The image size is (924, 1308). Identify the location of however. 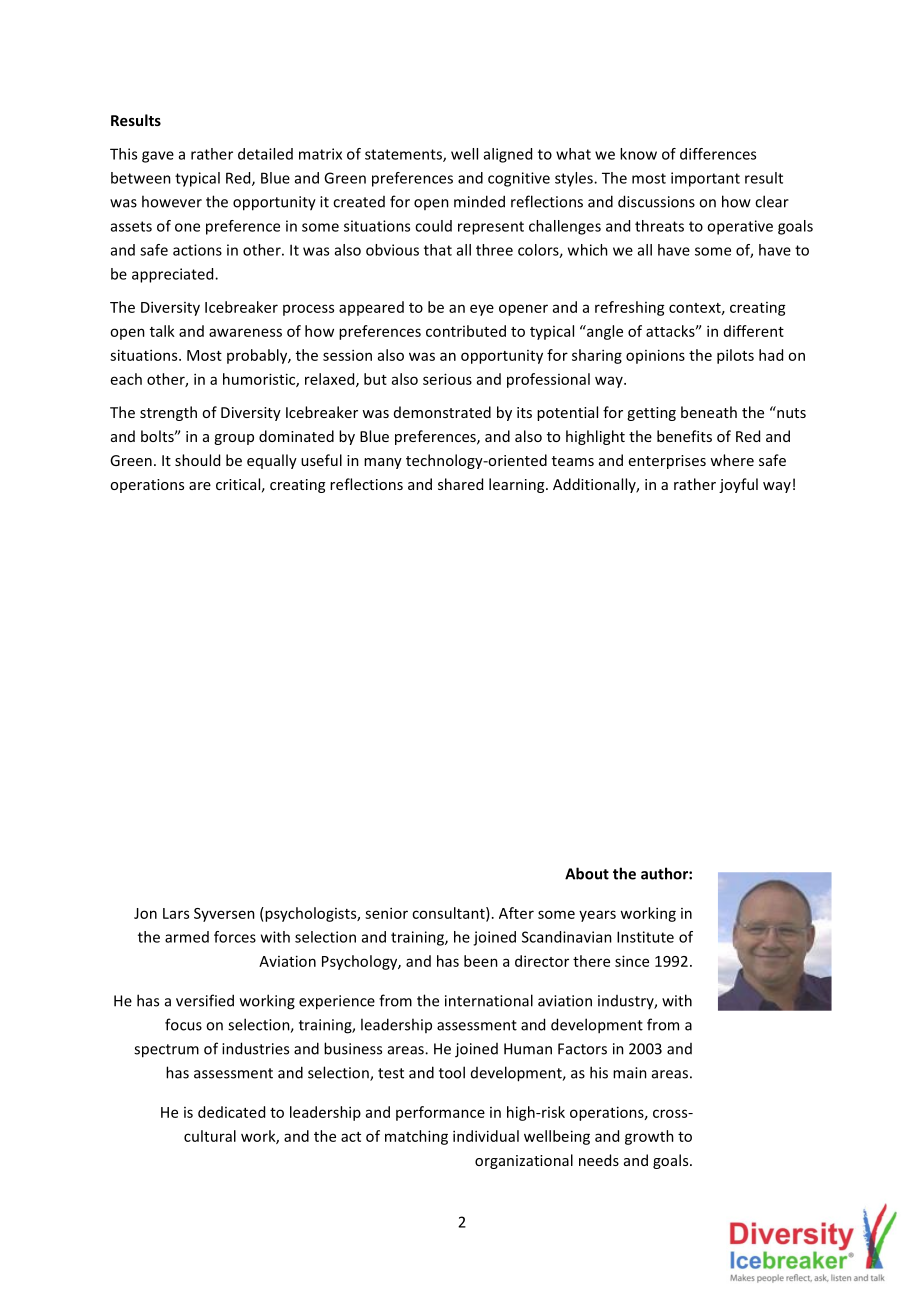
(172, 201).
